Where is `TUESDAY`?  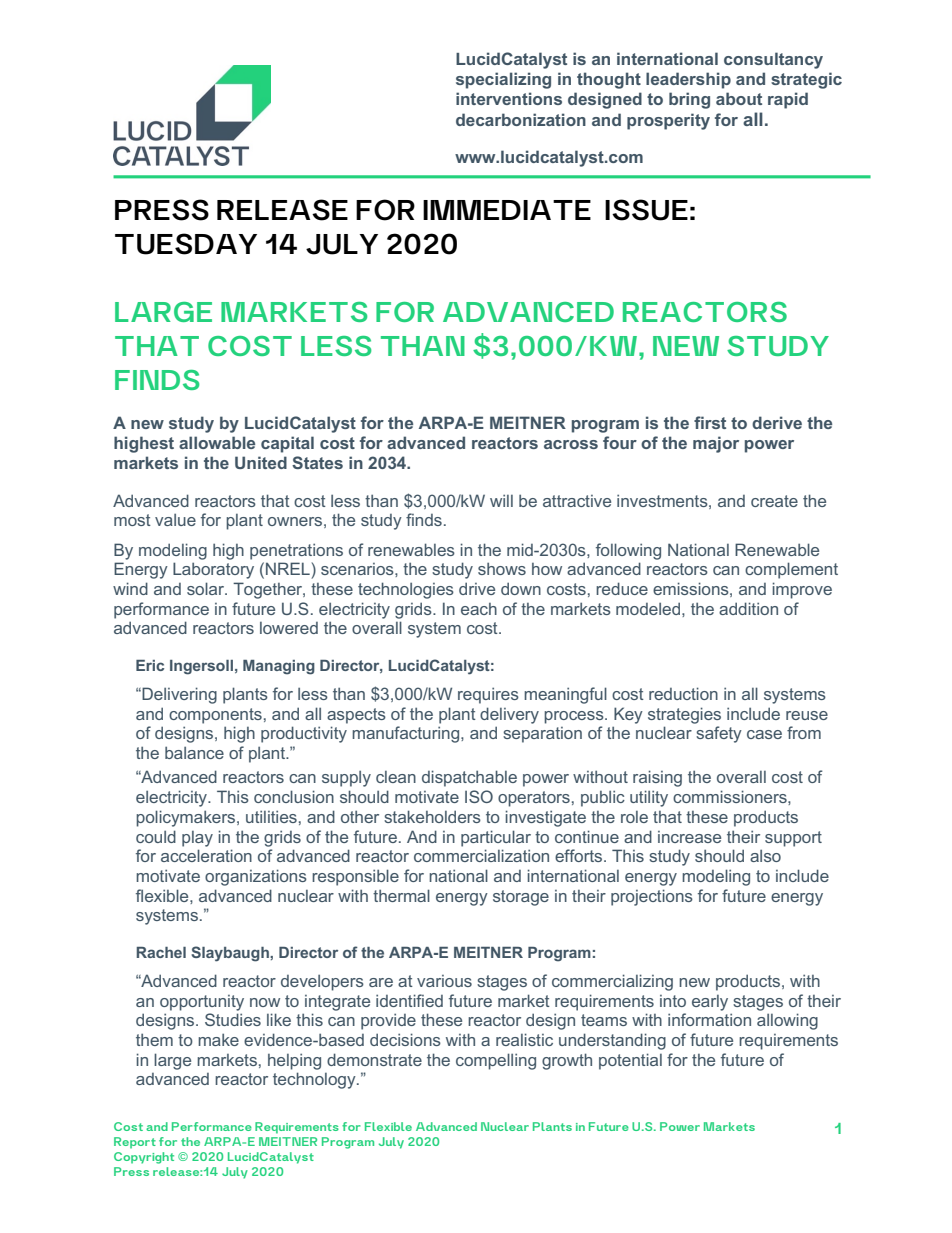
TUESDAY is located at coordinates (186, 244).
